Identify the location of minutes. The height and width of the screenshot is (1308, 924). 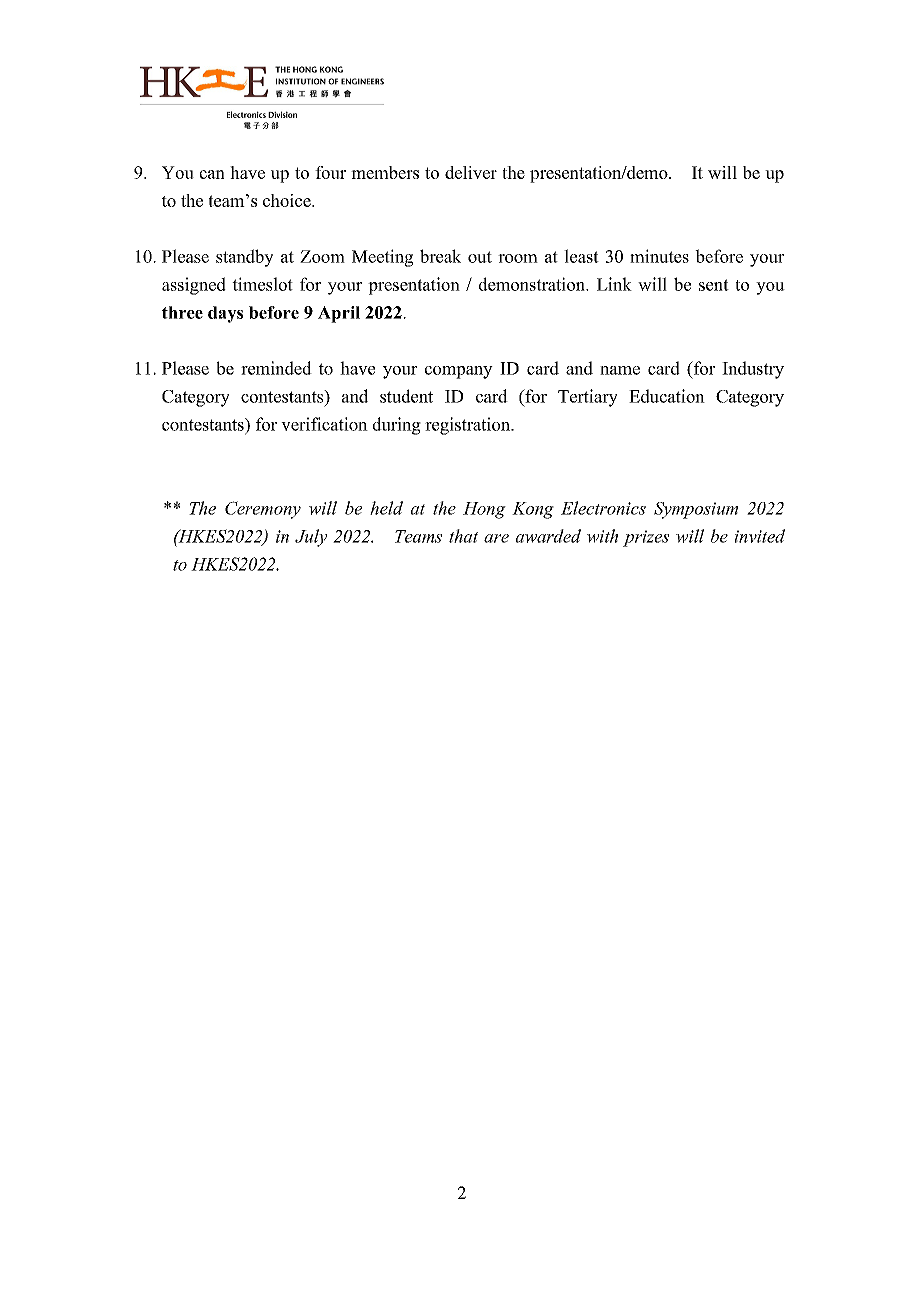
(659, 256).
